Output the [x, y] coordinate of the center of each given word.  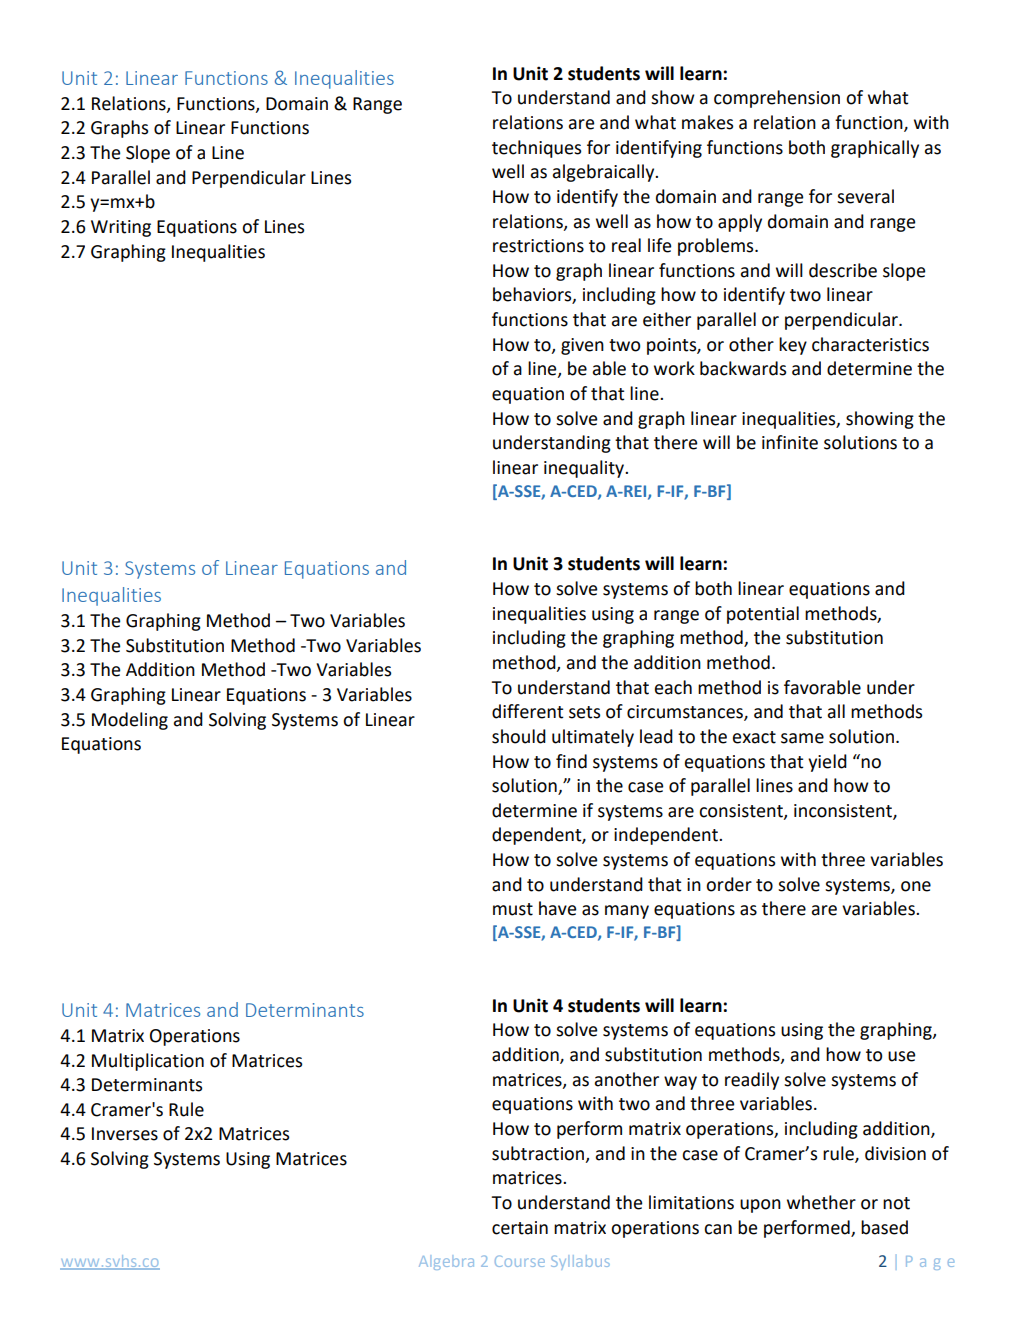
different [528, 711]
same [802, 738]
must [513, 909]
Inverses [125, 1134]
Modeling [130, 721]
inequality [585, 469]
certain [520, 1228]
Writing [121, 228]
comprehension [777, 99]
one [916, 886]
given [582, 346]
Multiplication [148, 1062]
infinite [790, 442]
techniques [536, 149]
